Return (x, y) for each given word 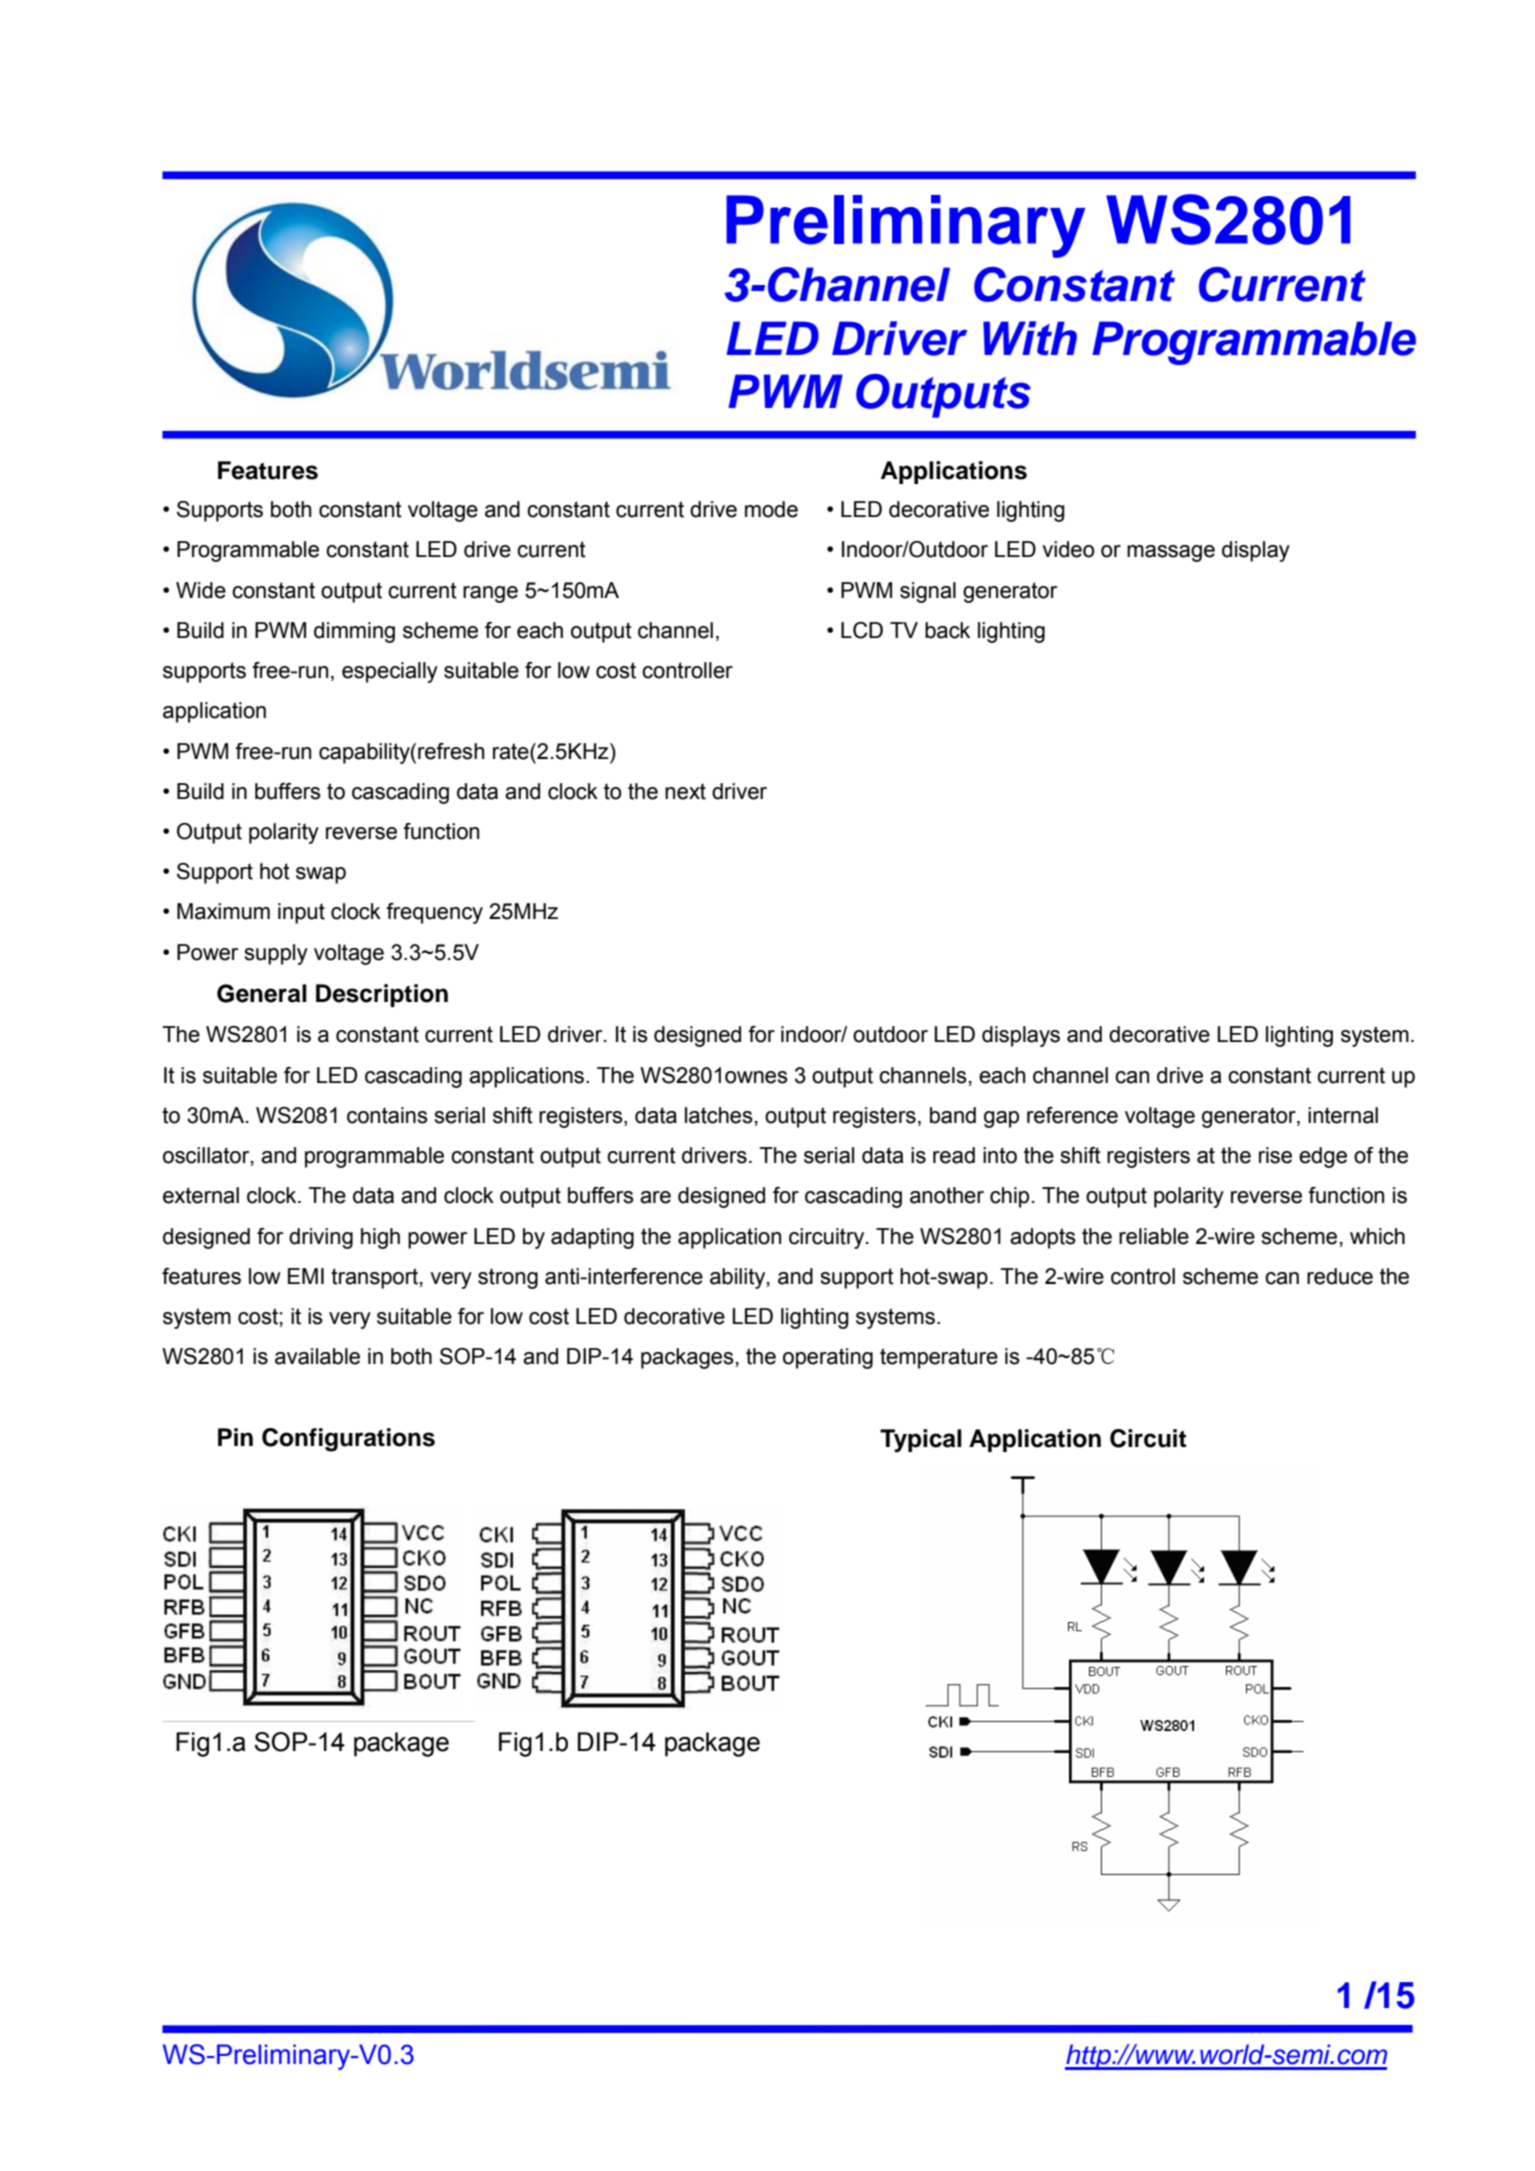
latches (719, 1115)
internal (1343, 1115)
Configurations (348, 1440)
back (947, 630)
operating (828, 1358)
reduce (1340, 1276)
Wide (201, 590)
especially (390, 672)
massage (1171, 553)
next (685, 791)
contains (387, 1115)
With (1030, 338)
